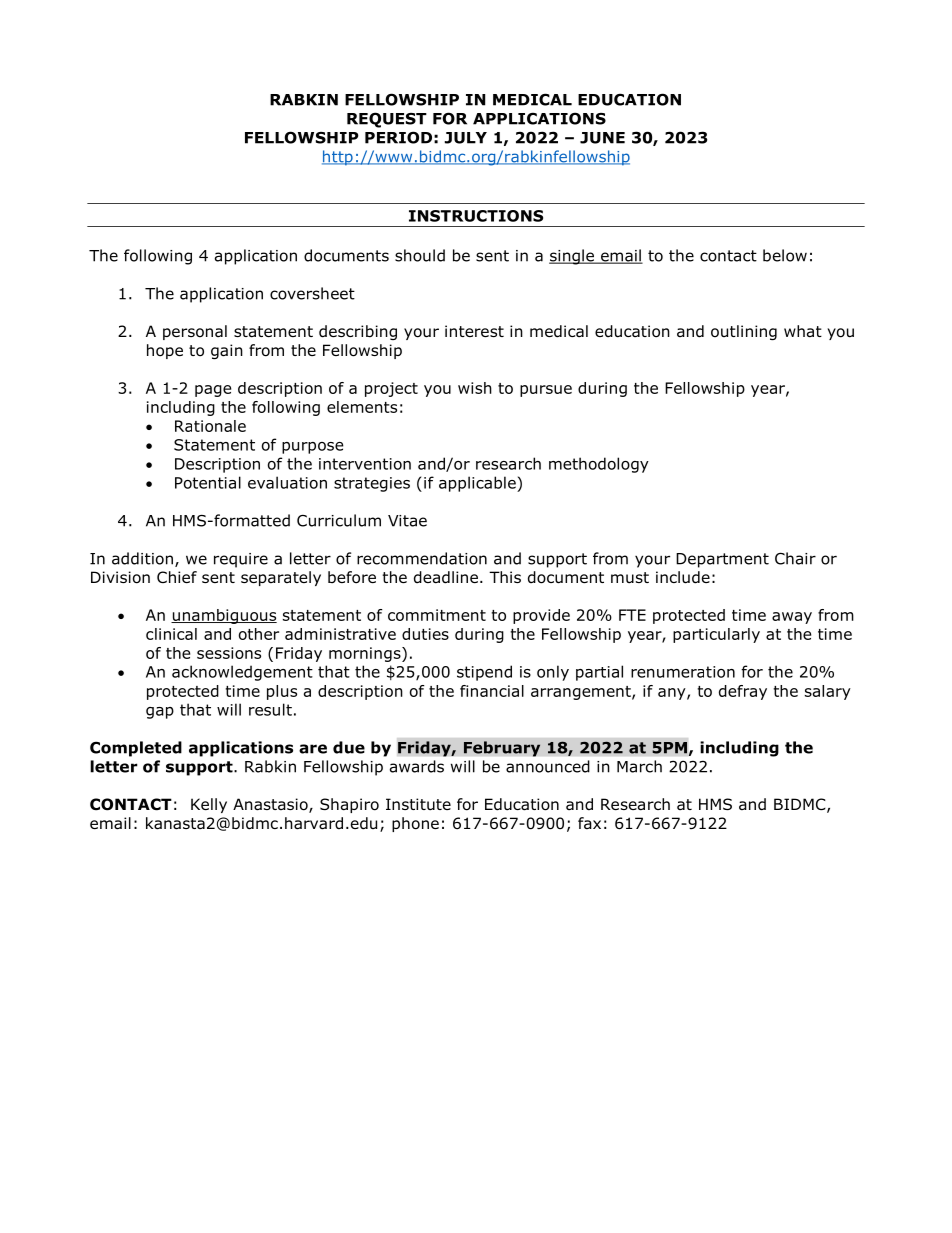 Image resolution: width=952 pixels, height=1233 pixels. What do you see at coordinates (195, 332) in the page?
I see `personal` at bounding box center [195, 332].
